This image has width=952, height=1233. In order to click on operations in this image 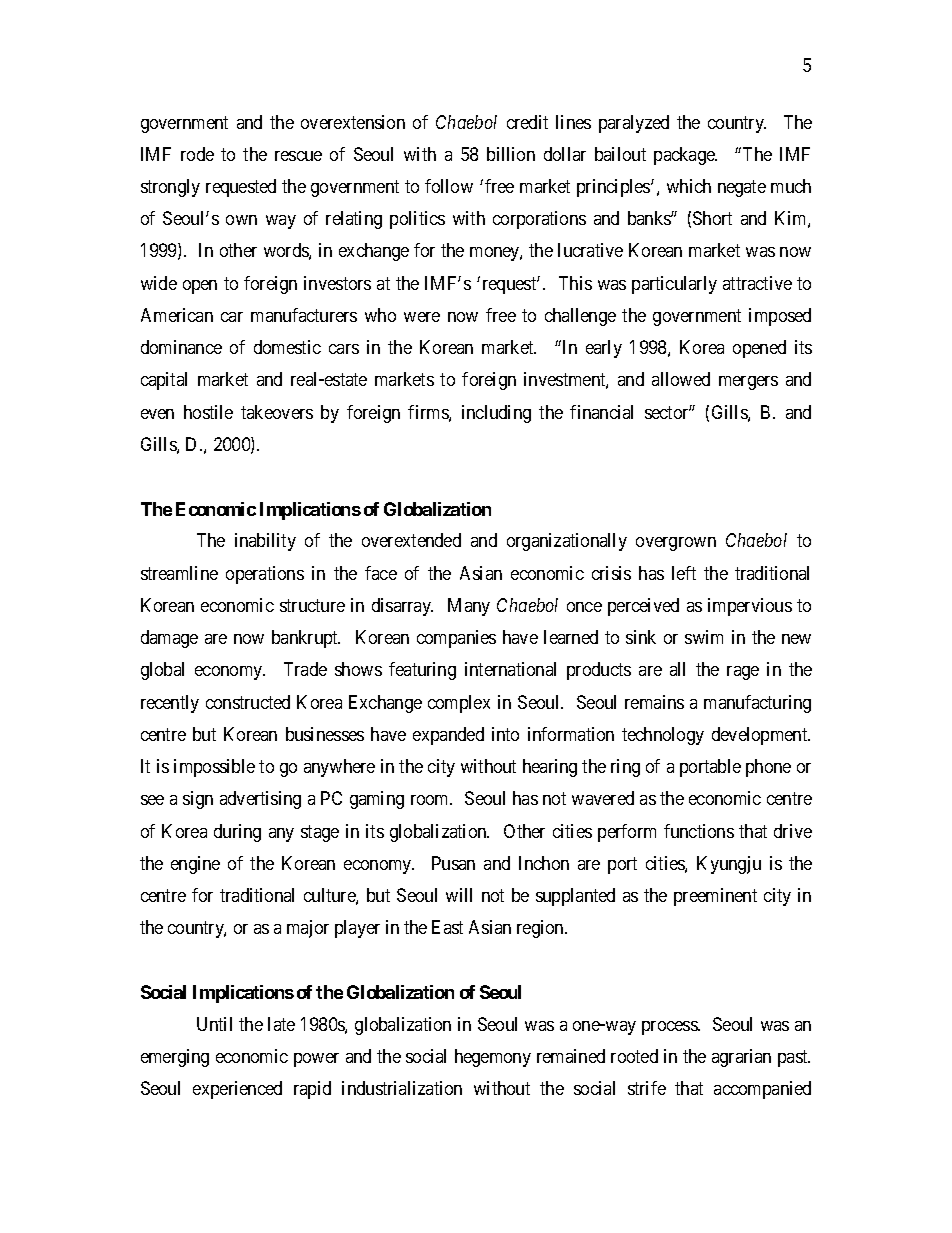, I will do `click(265, 575)`.
